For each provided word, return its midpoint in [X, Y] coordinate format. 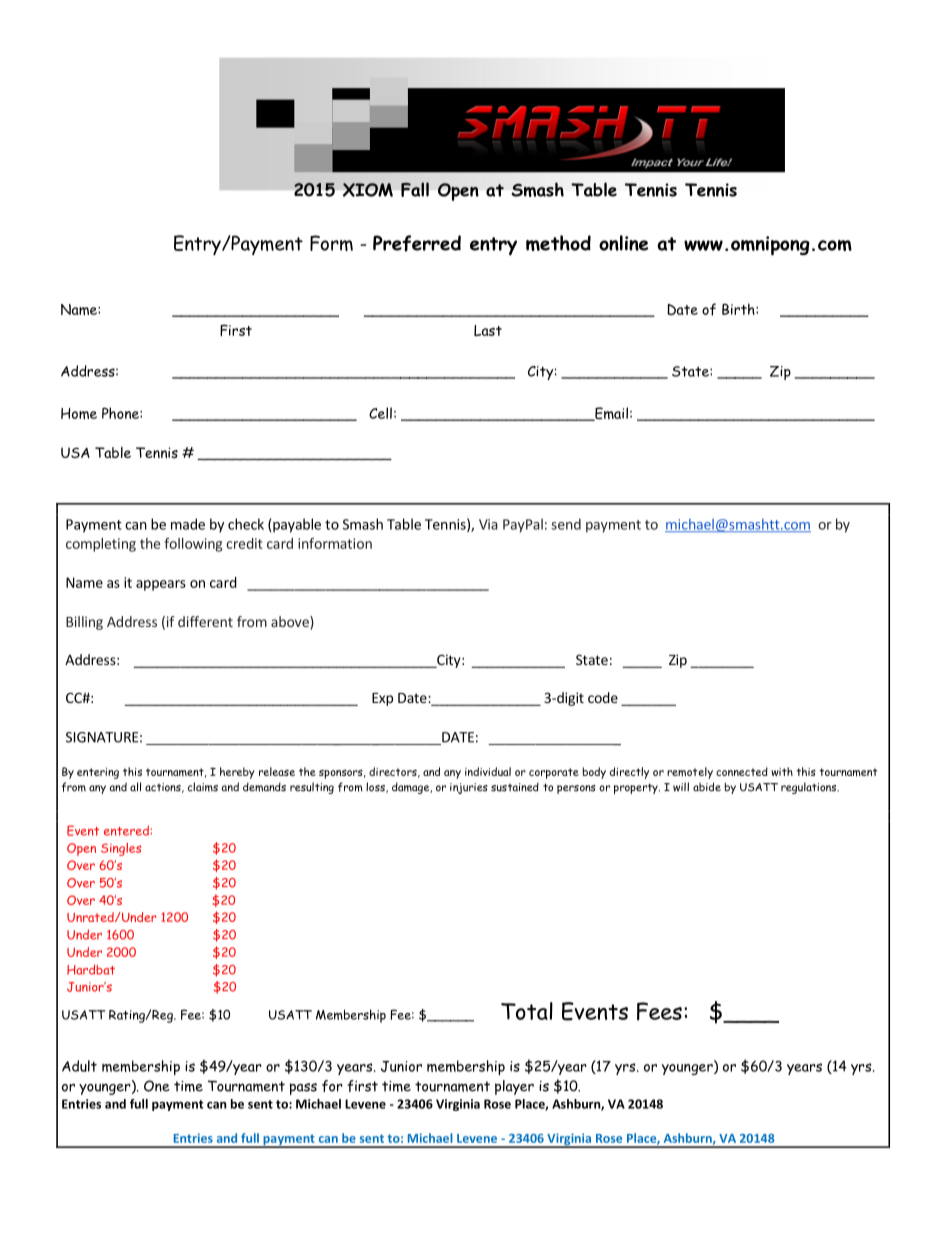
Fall [415, 189]
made [188, 524]
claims [203, 787]
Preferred [417, 243]
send [566, 524]
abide [707, 787]
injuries [469, 788]
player [514, 1087]
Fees [659, 1011]
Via [488, 524]
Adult [79, 1066]
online [623, 243]
